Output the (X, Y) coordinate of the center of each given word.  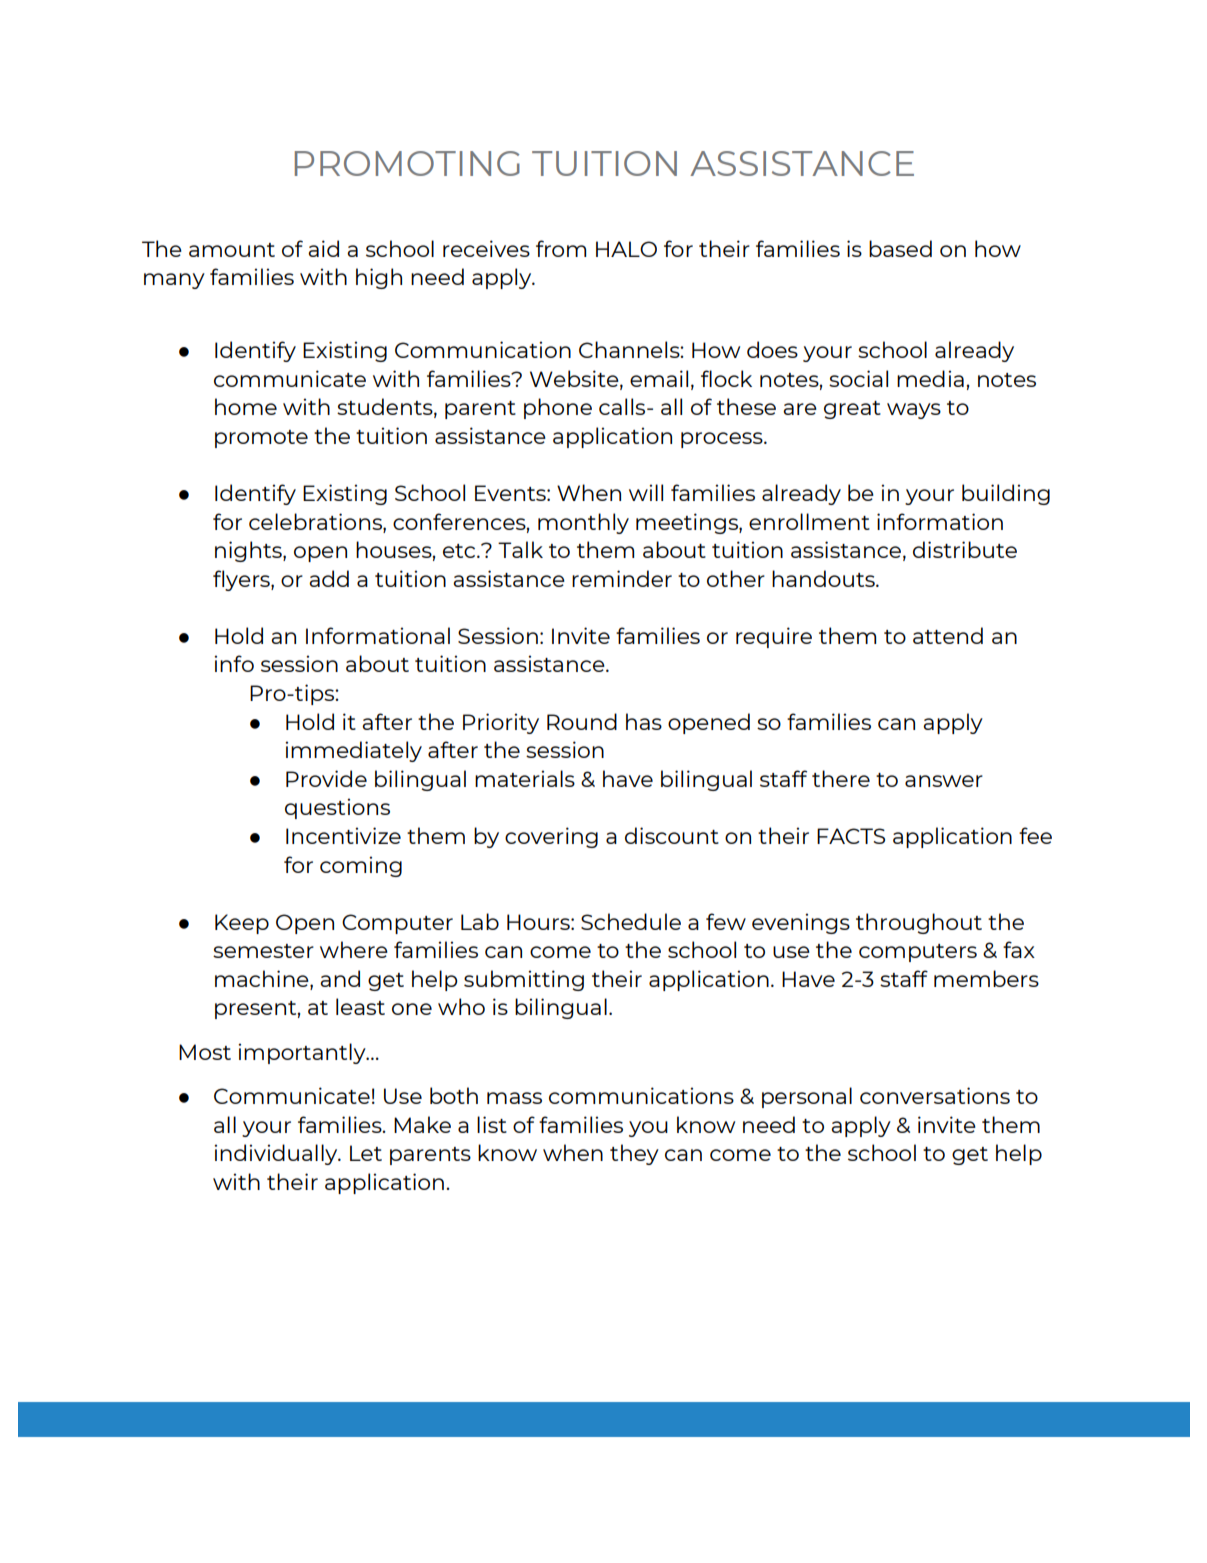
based (900, 248)
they (634, 1154)
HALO (626, 249)
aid (323, 248)
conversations (935, 1095)
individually (277, 1154)
